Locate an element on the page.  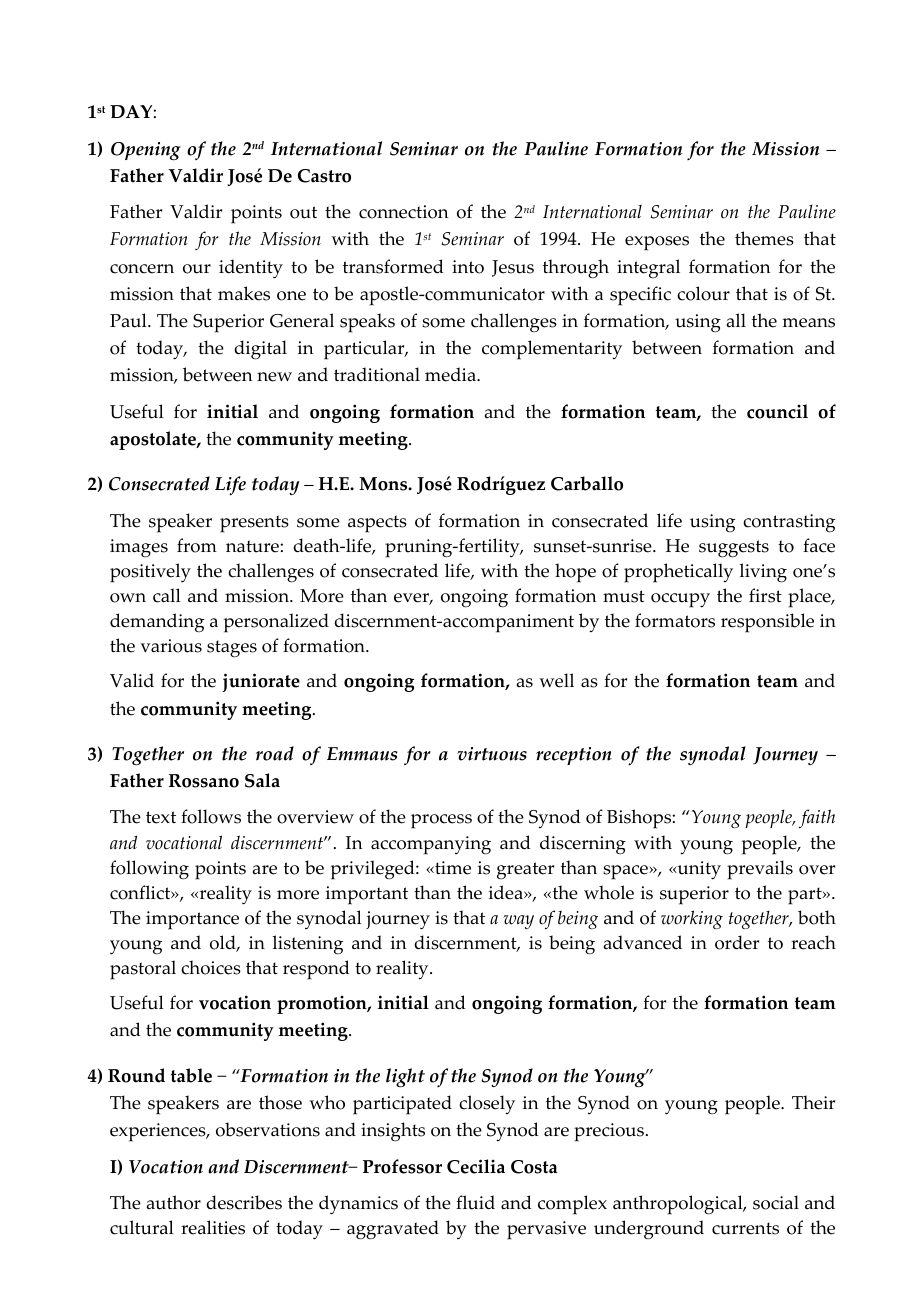
connection is located at coordinates (403, 212).
